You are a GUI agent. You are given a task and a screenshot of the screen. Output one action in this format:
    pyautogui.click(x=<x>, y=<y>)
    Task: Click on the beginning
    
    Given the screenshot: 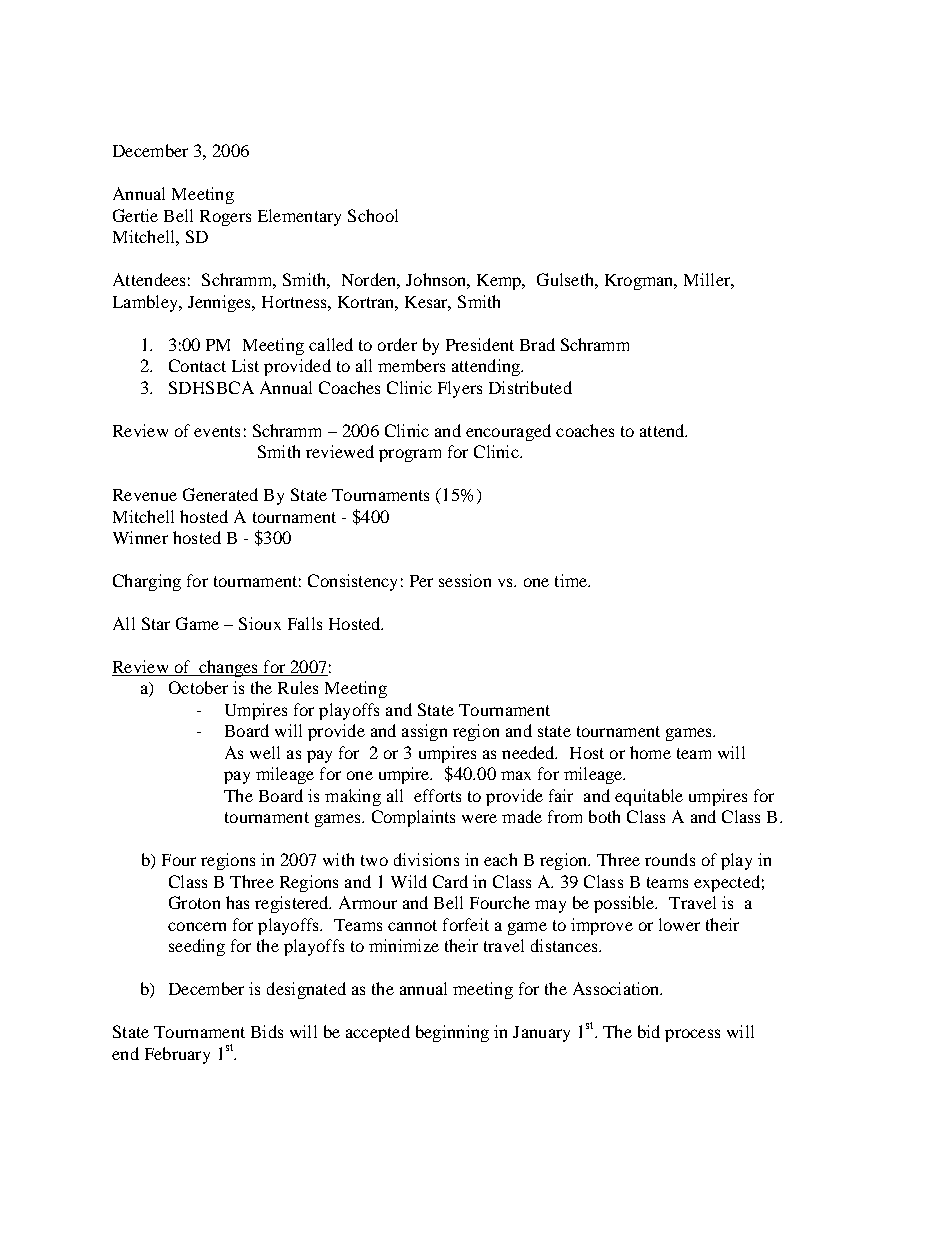 What is the action you would take?
    pyautogui.click(x=452, y=1033)
